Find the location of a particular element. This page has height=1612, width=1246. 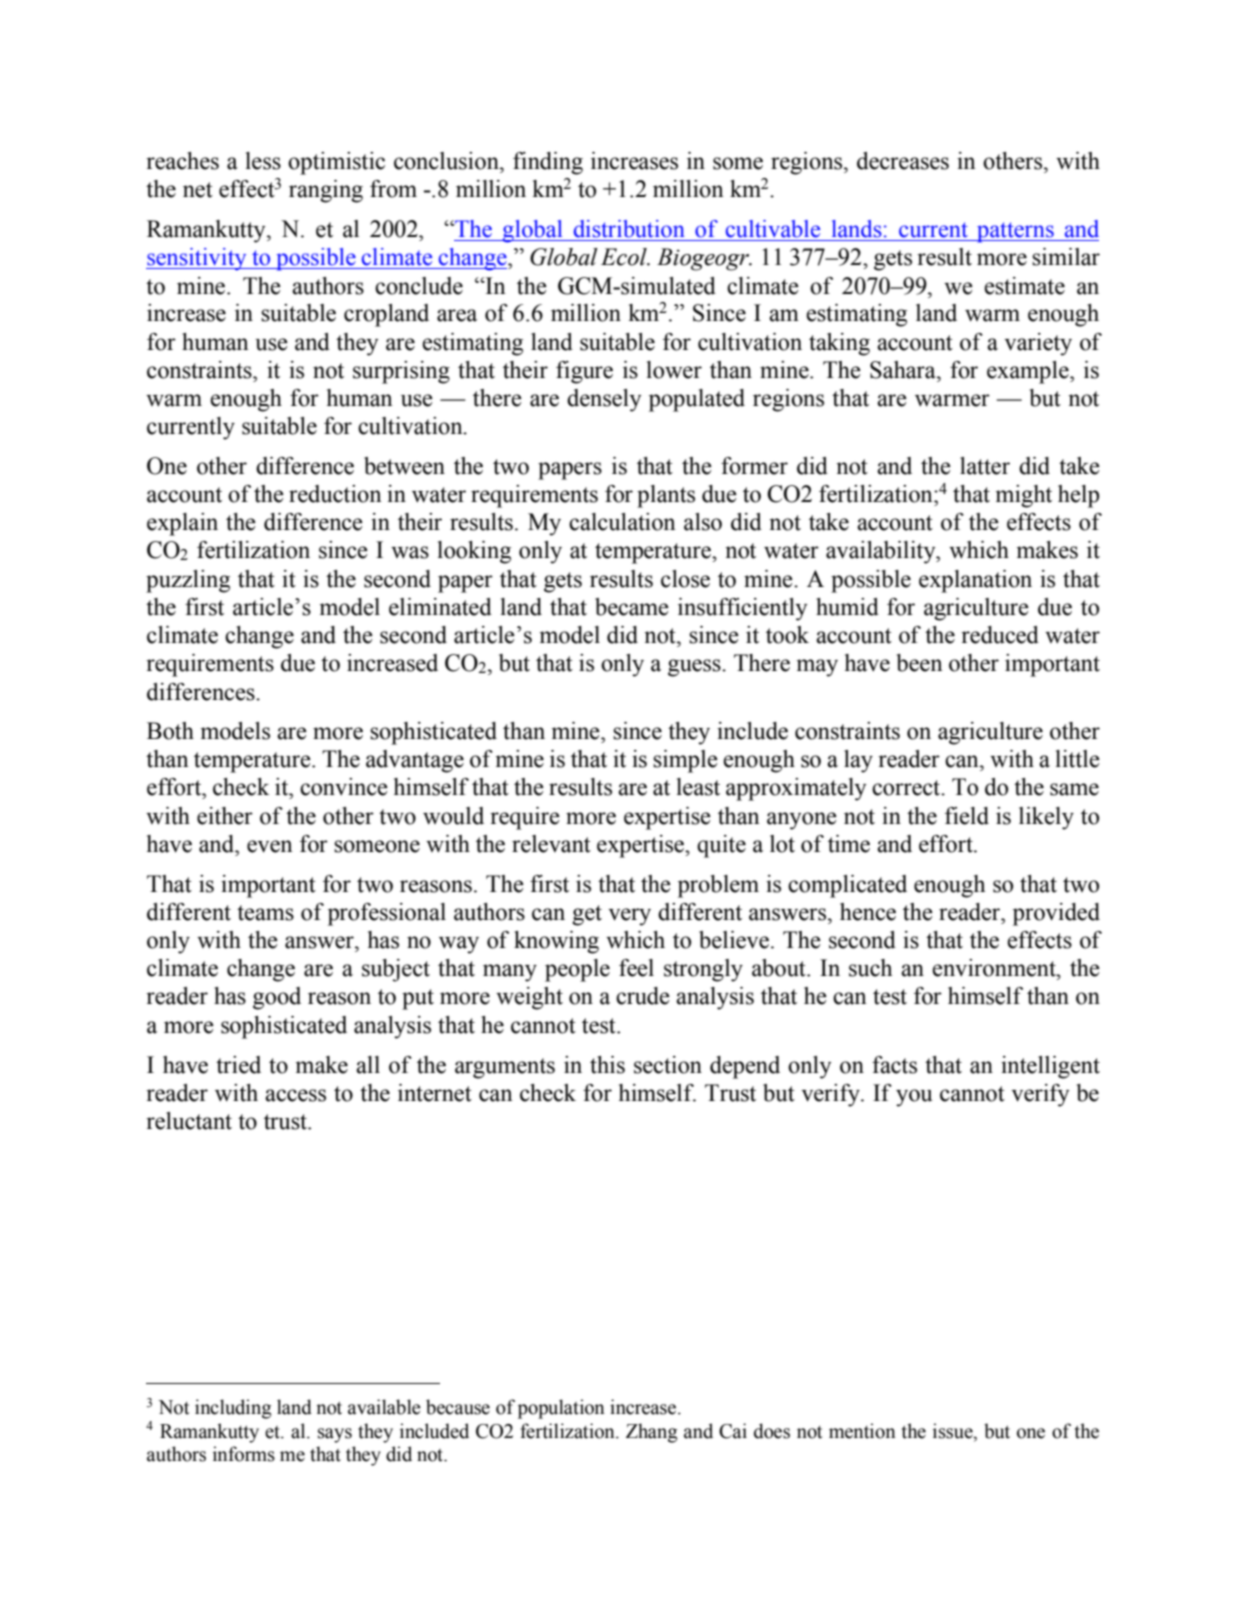

including is located at coordinates (233, 1409).
